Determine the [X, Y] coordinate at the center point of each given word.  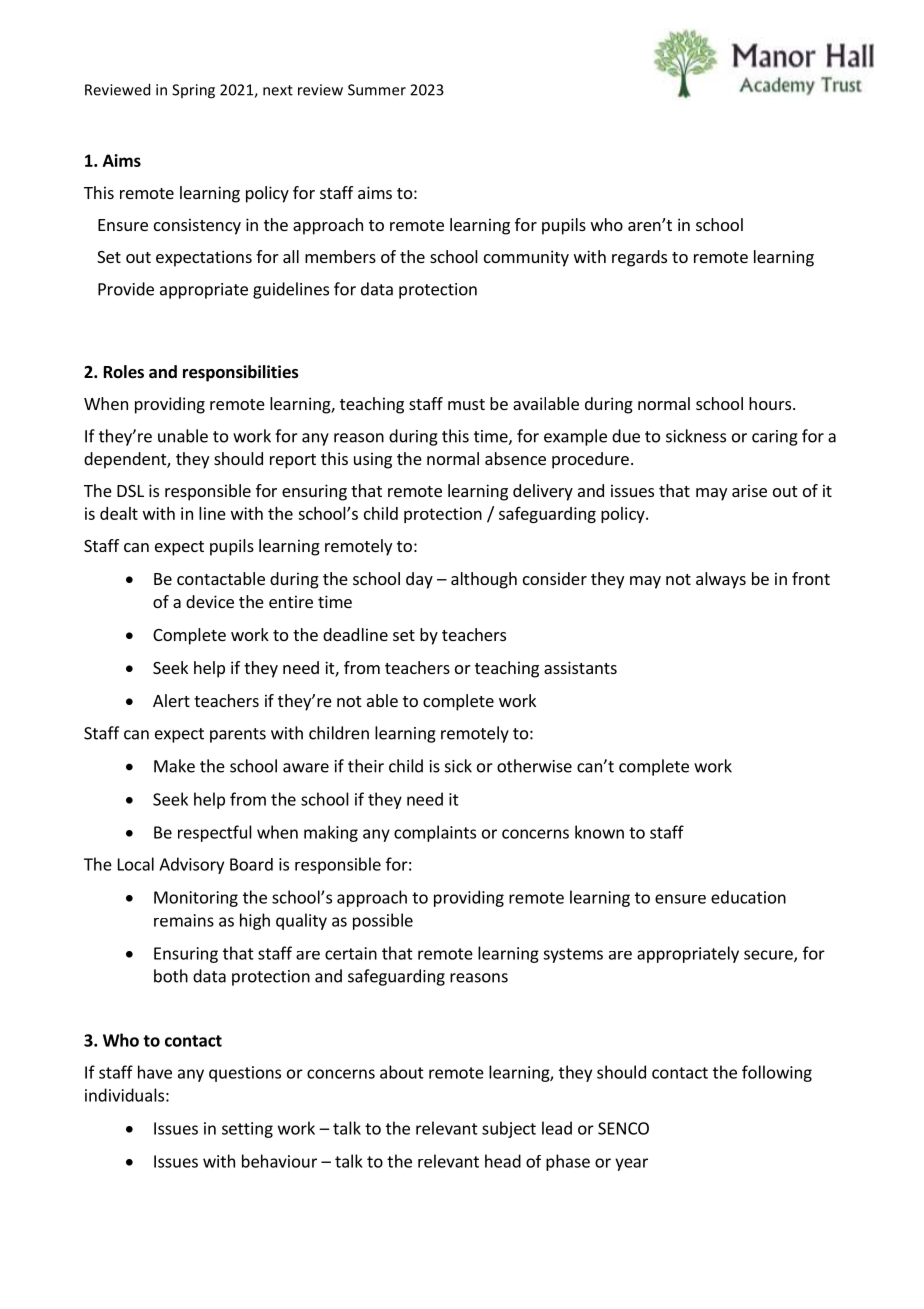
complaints [435, 833]
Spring [193, 91]
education [748, 897]
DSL [130, 491]
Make [174, 766]
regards [639, 258]
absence [515, 458]
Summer [377, 90]
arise [749, 490]
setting [247, 1130]
